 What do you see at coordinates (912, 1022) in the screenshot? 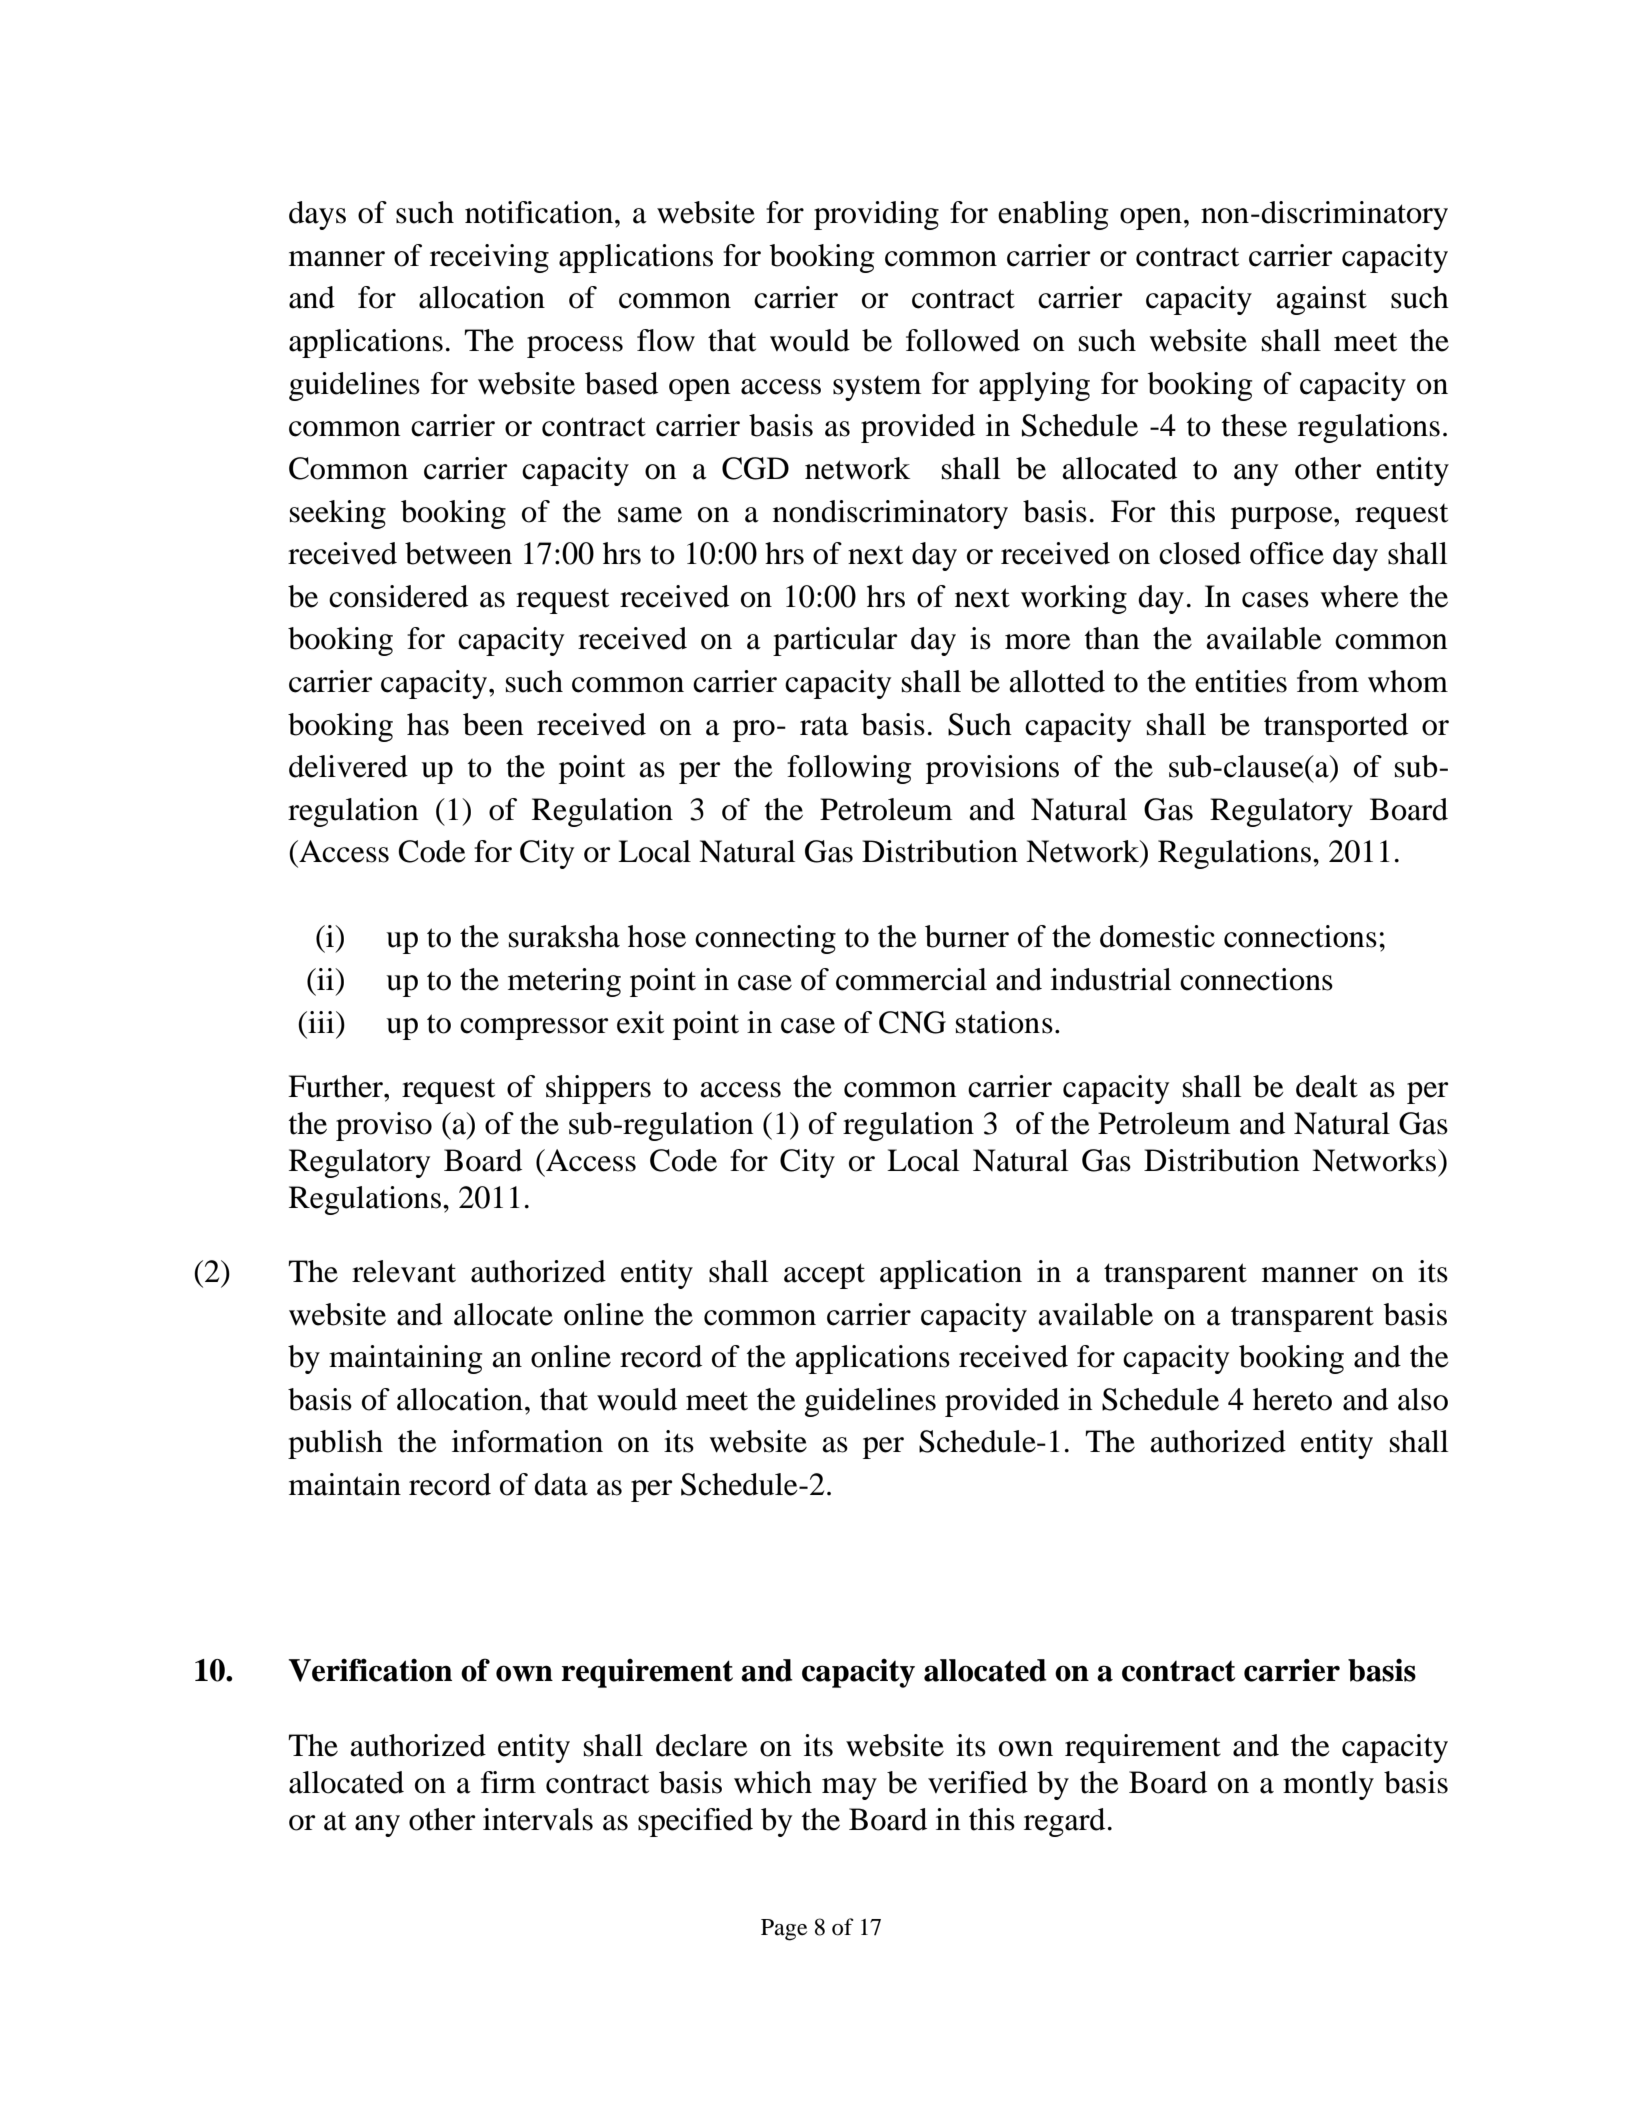
I see `CNG` at bounding box center [912, 1022].
